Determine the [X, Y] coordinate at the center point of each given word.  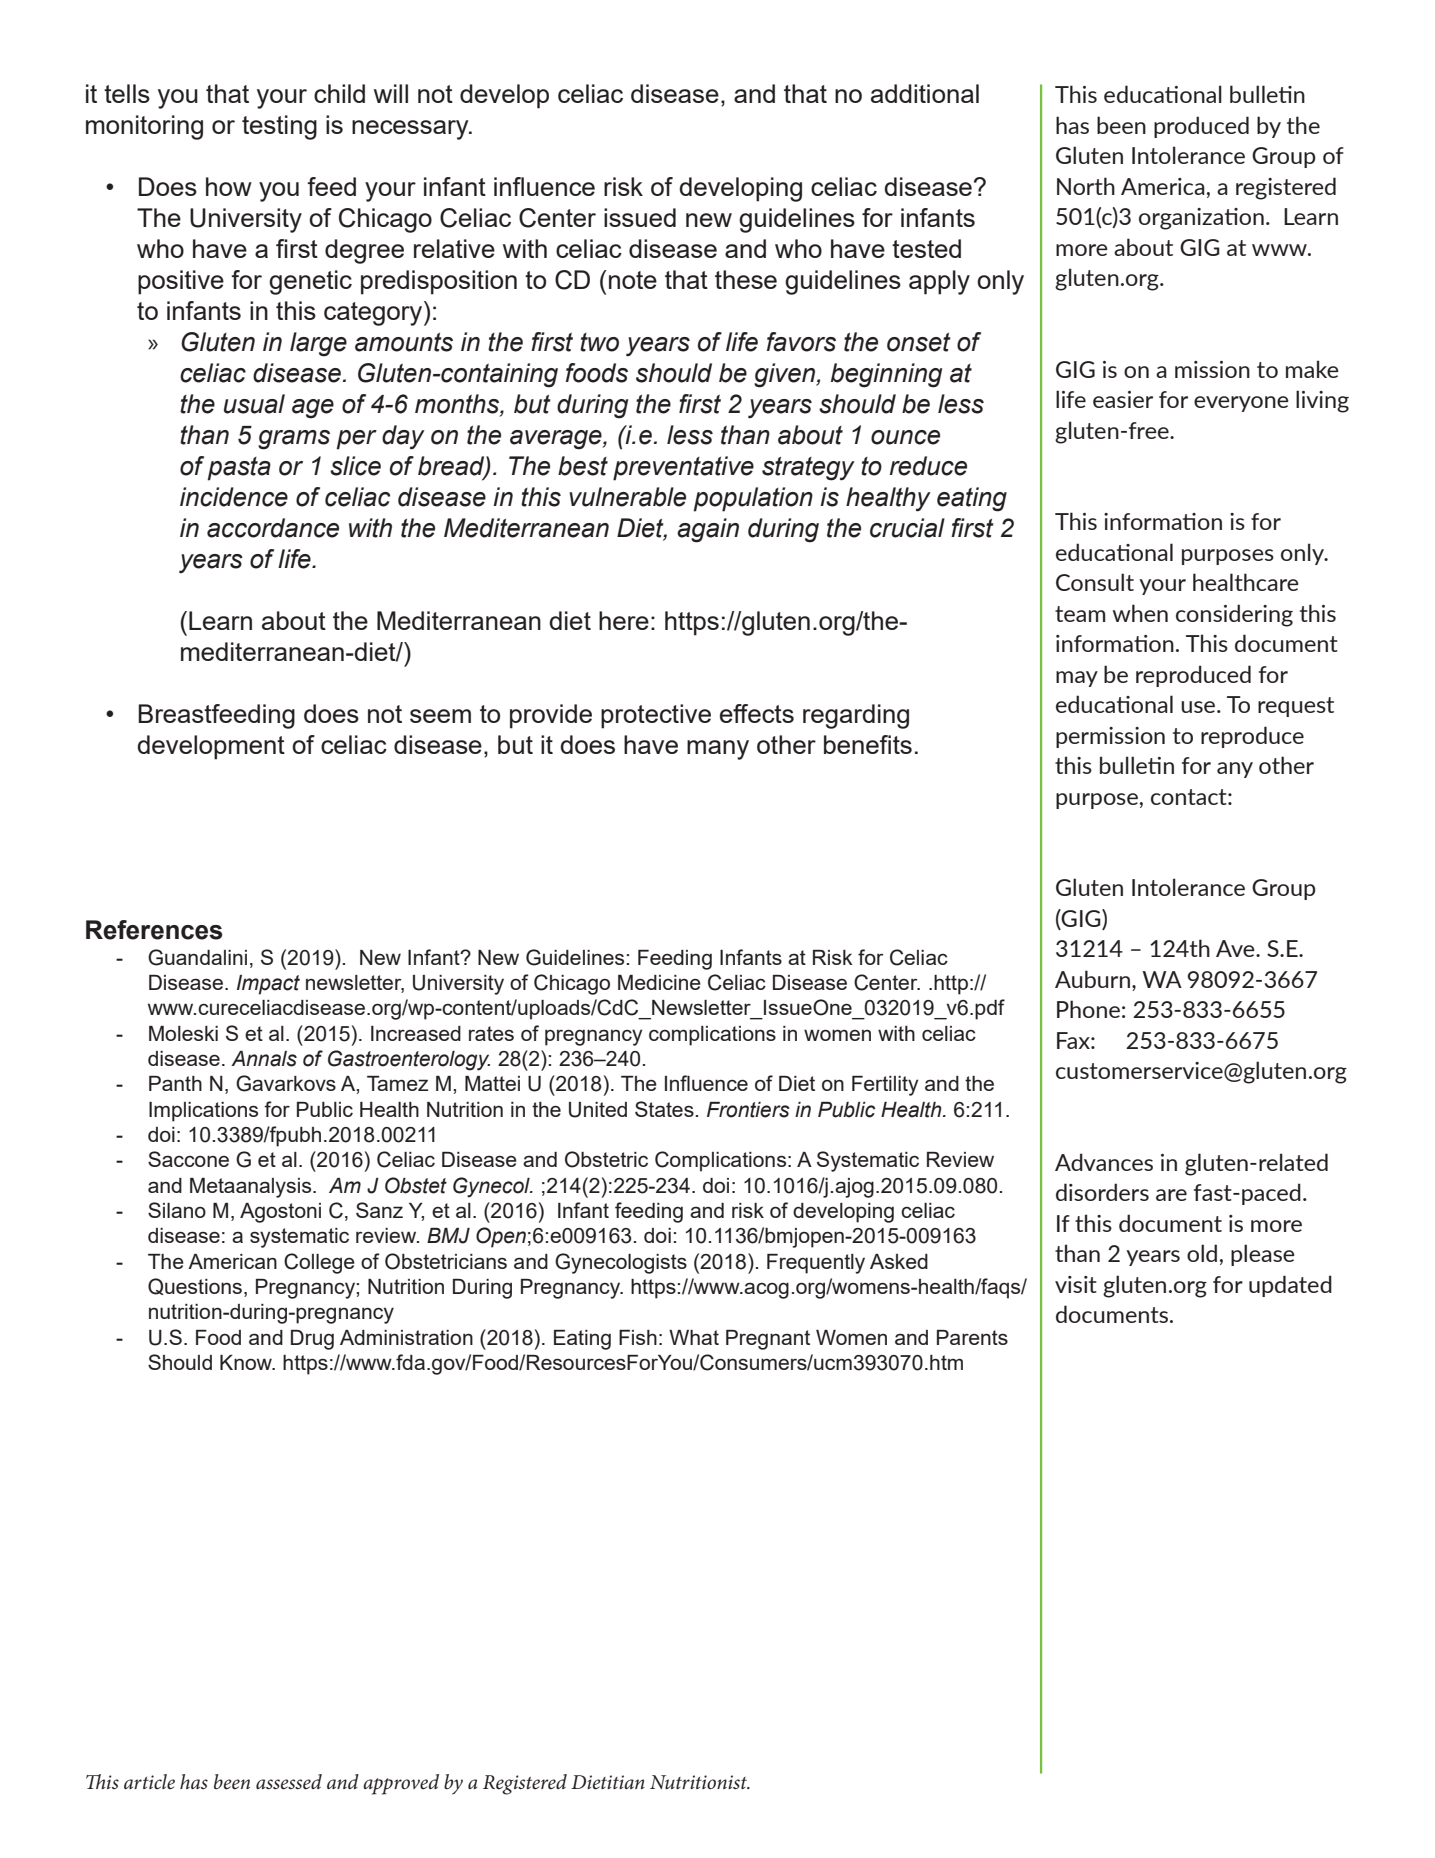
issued [640, 217]
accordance [273, 528]
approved [401, 1784]
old [1202, 1253]
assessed [289, 1782]
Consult [1095, 582]
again [708, 530]
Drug [312, 1340]
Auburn [1094, 979]
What [694, 1337]
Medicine [659, 982]
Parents [972, 1337]
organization [1201, 219]
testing [279, 127]
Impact [268, 985]
